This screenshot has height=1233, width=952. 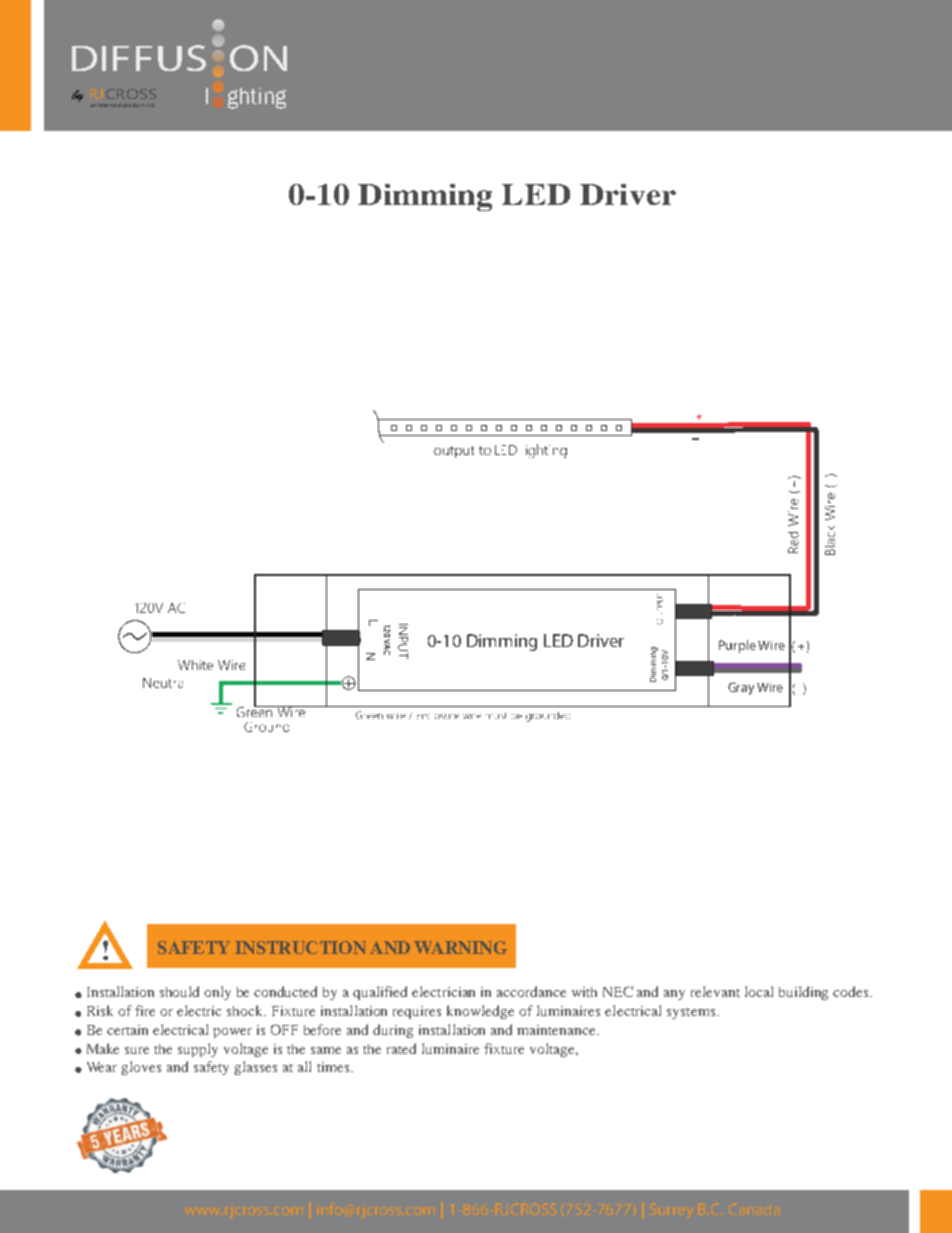 What do you see at coordinates (105, 105) in the screenshot?
I see `architectural` at bounding box center [105, 105].
